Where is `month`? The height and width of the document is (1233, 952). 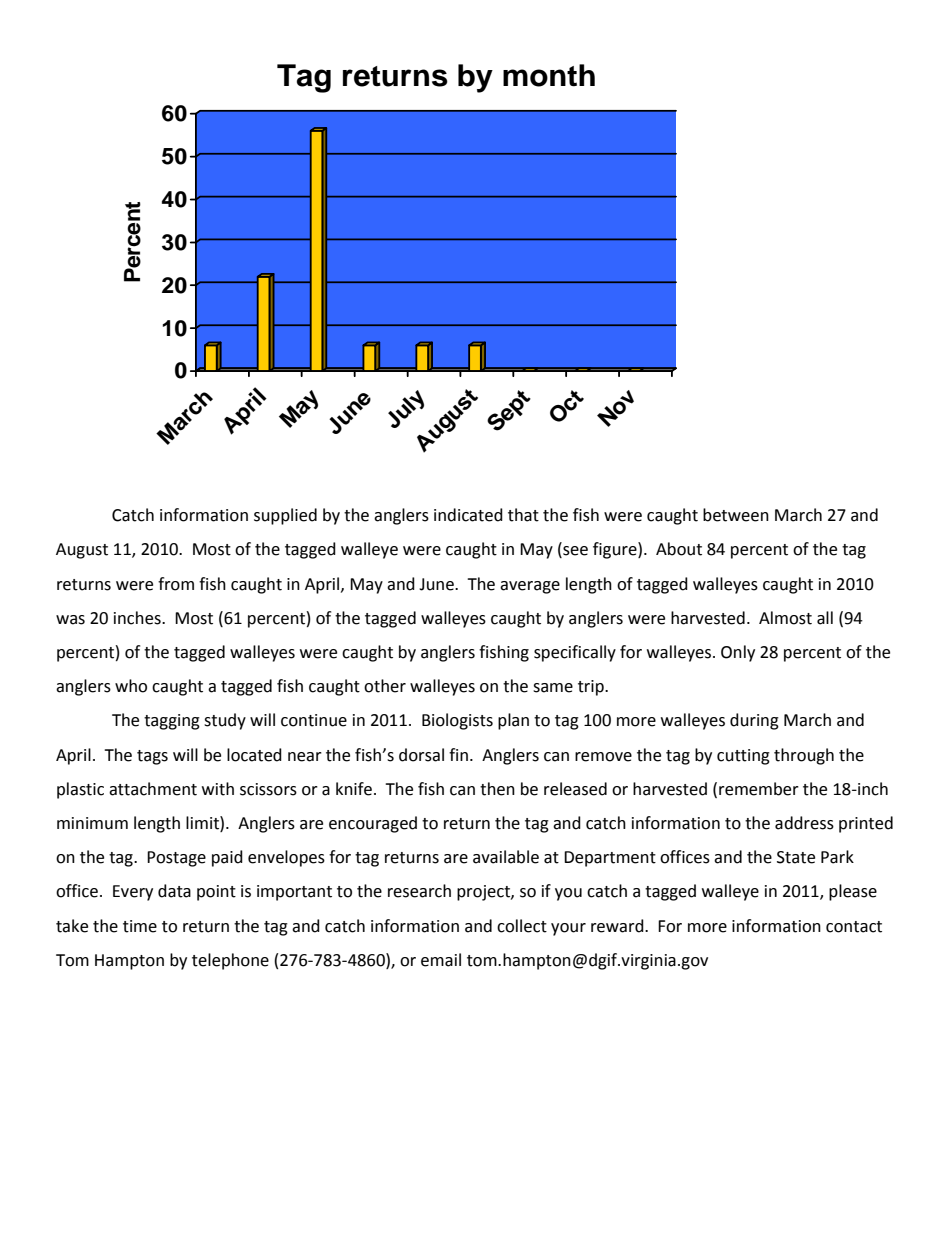 month is located at coordinates (549, 75).
